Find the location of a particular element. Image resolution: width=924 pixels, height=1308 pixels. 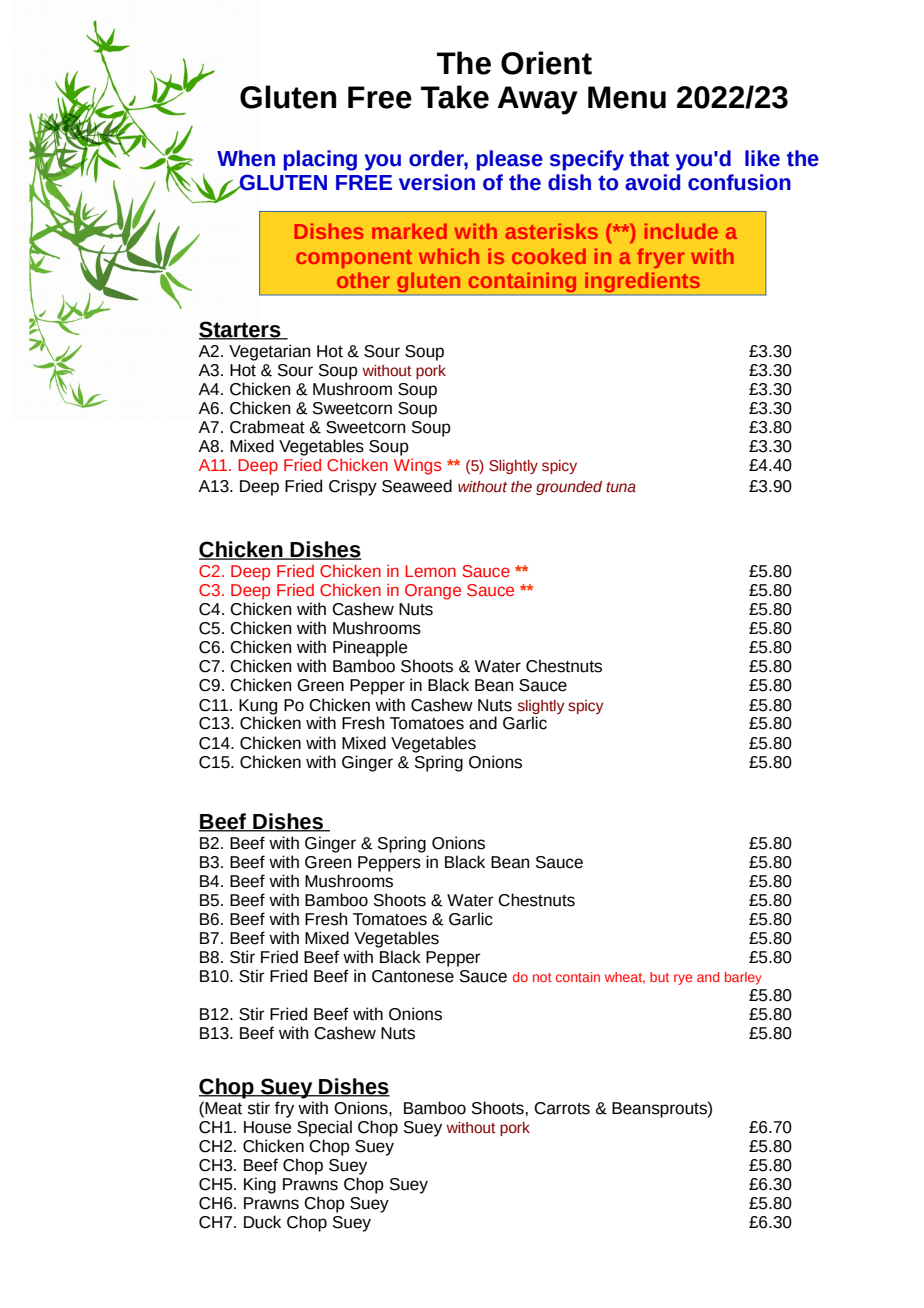

Away is located at coordinates (538, 100).
